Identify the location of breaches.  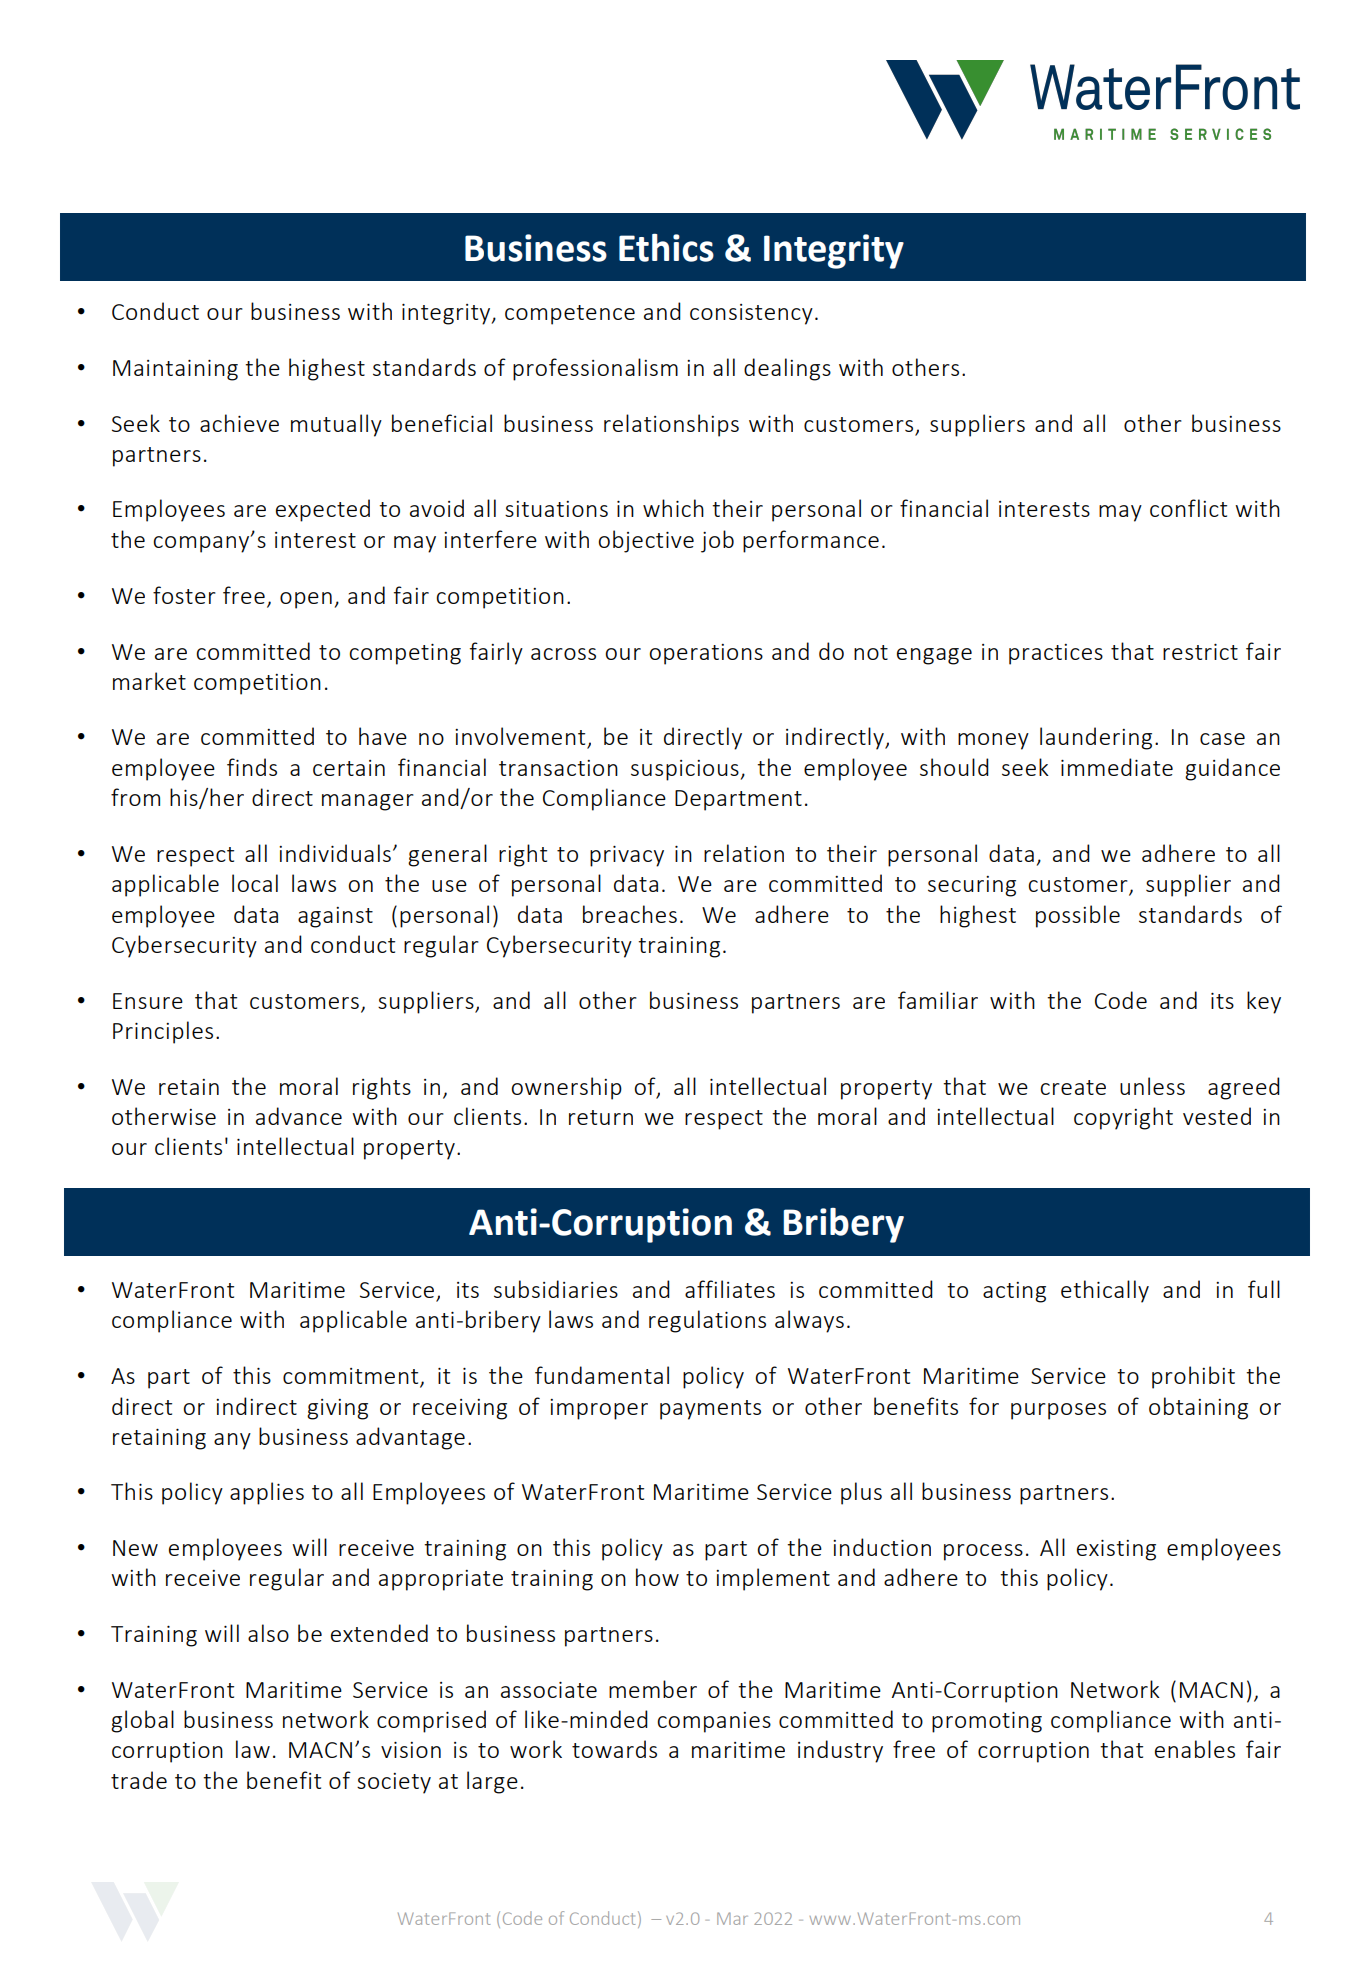
(630, 914).
